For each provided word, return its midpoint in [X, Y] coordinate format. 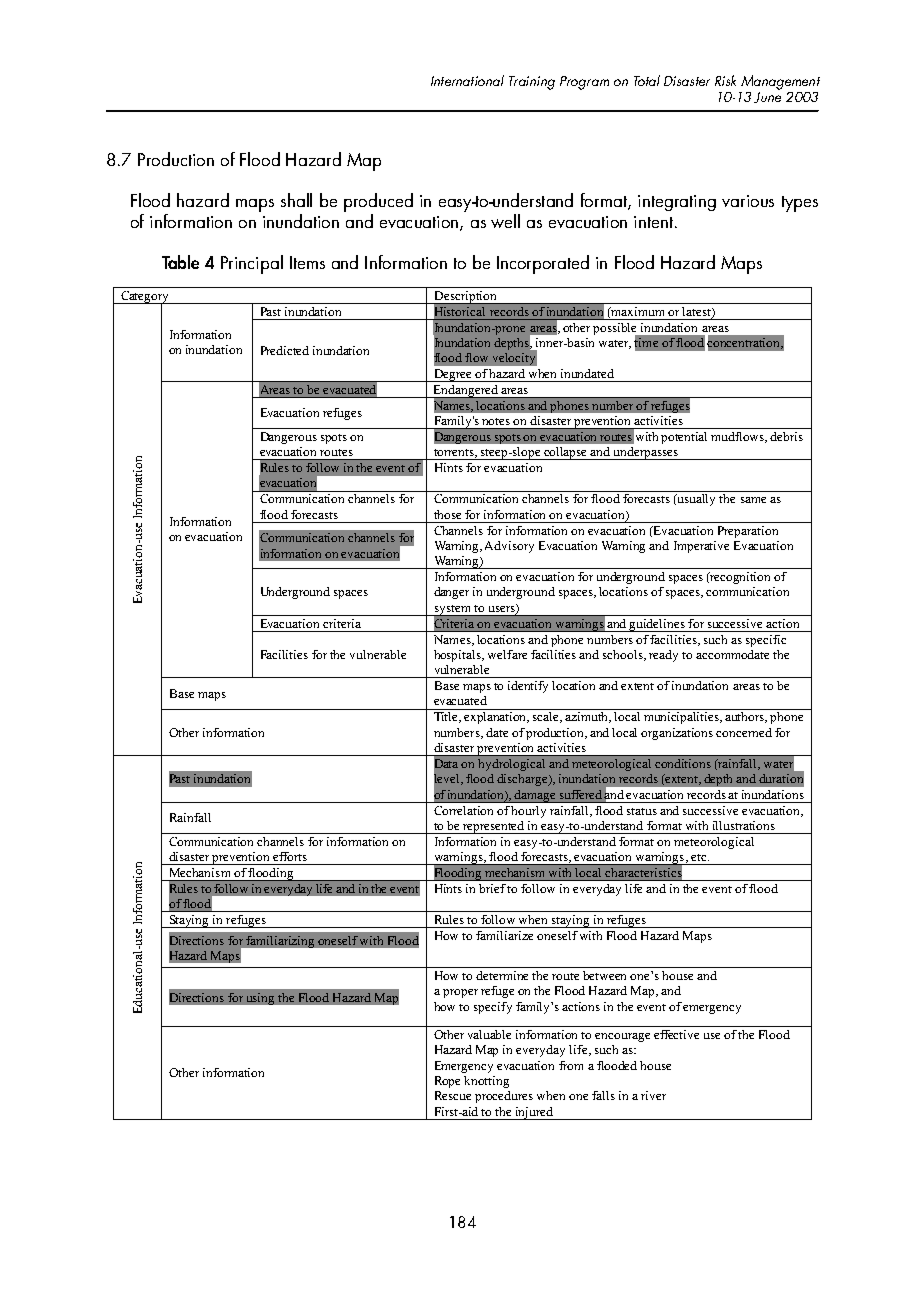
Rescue [453, 1095]
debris [786, 436]
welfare [507, 654]
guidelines [657, 625]
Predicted [285, 350]
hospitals [458, 656]
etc [700, 857]
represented [494, 827]
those [447, 514]
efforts [290, 856]
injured [535, 1113]
